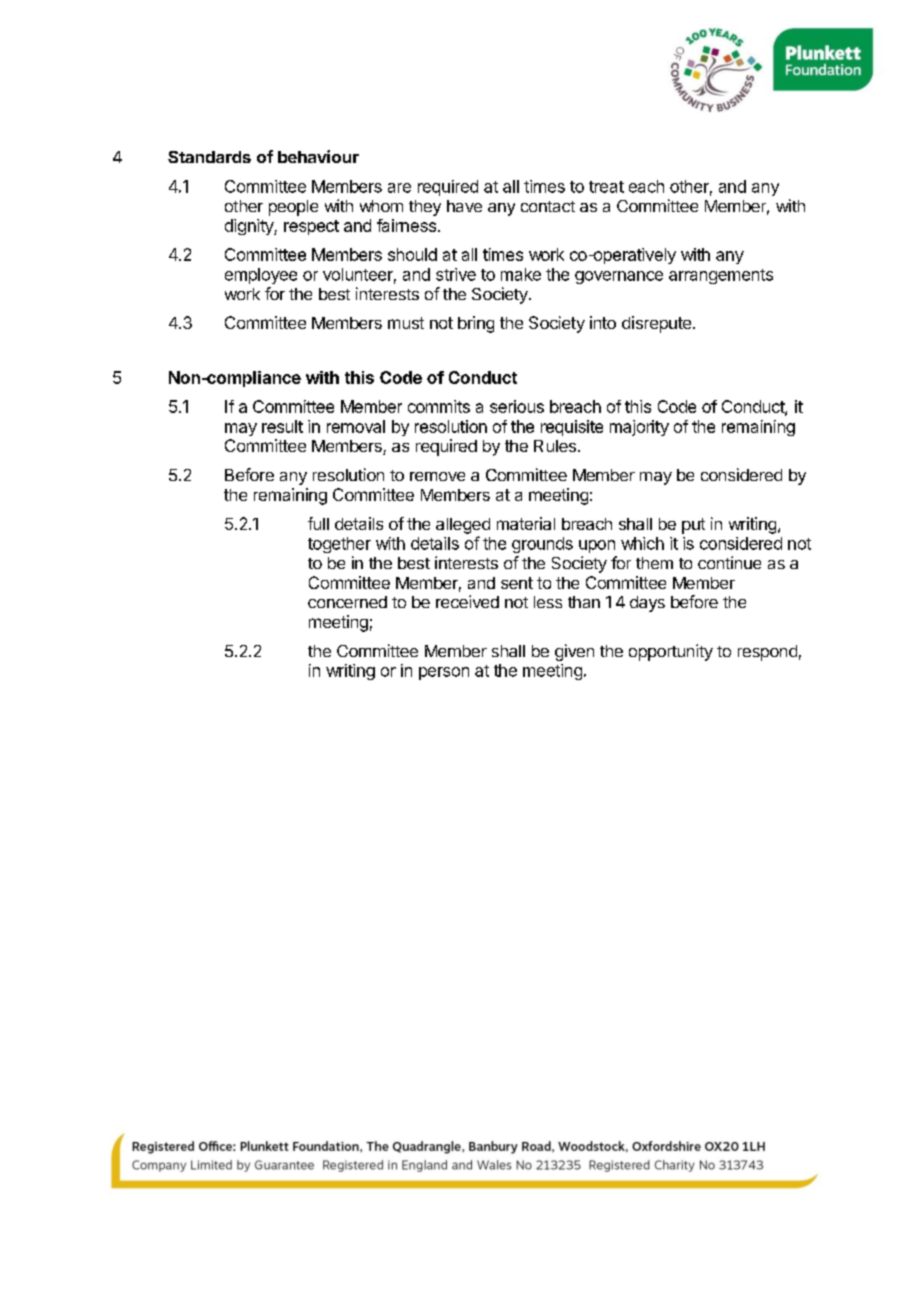 Image resolution: width=924 pixels, height=1308 pixels. Describe the element at coordinates (318, 523) in the document. I see `full` at that location.
